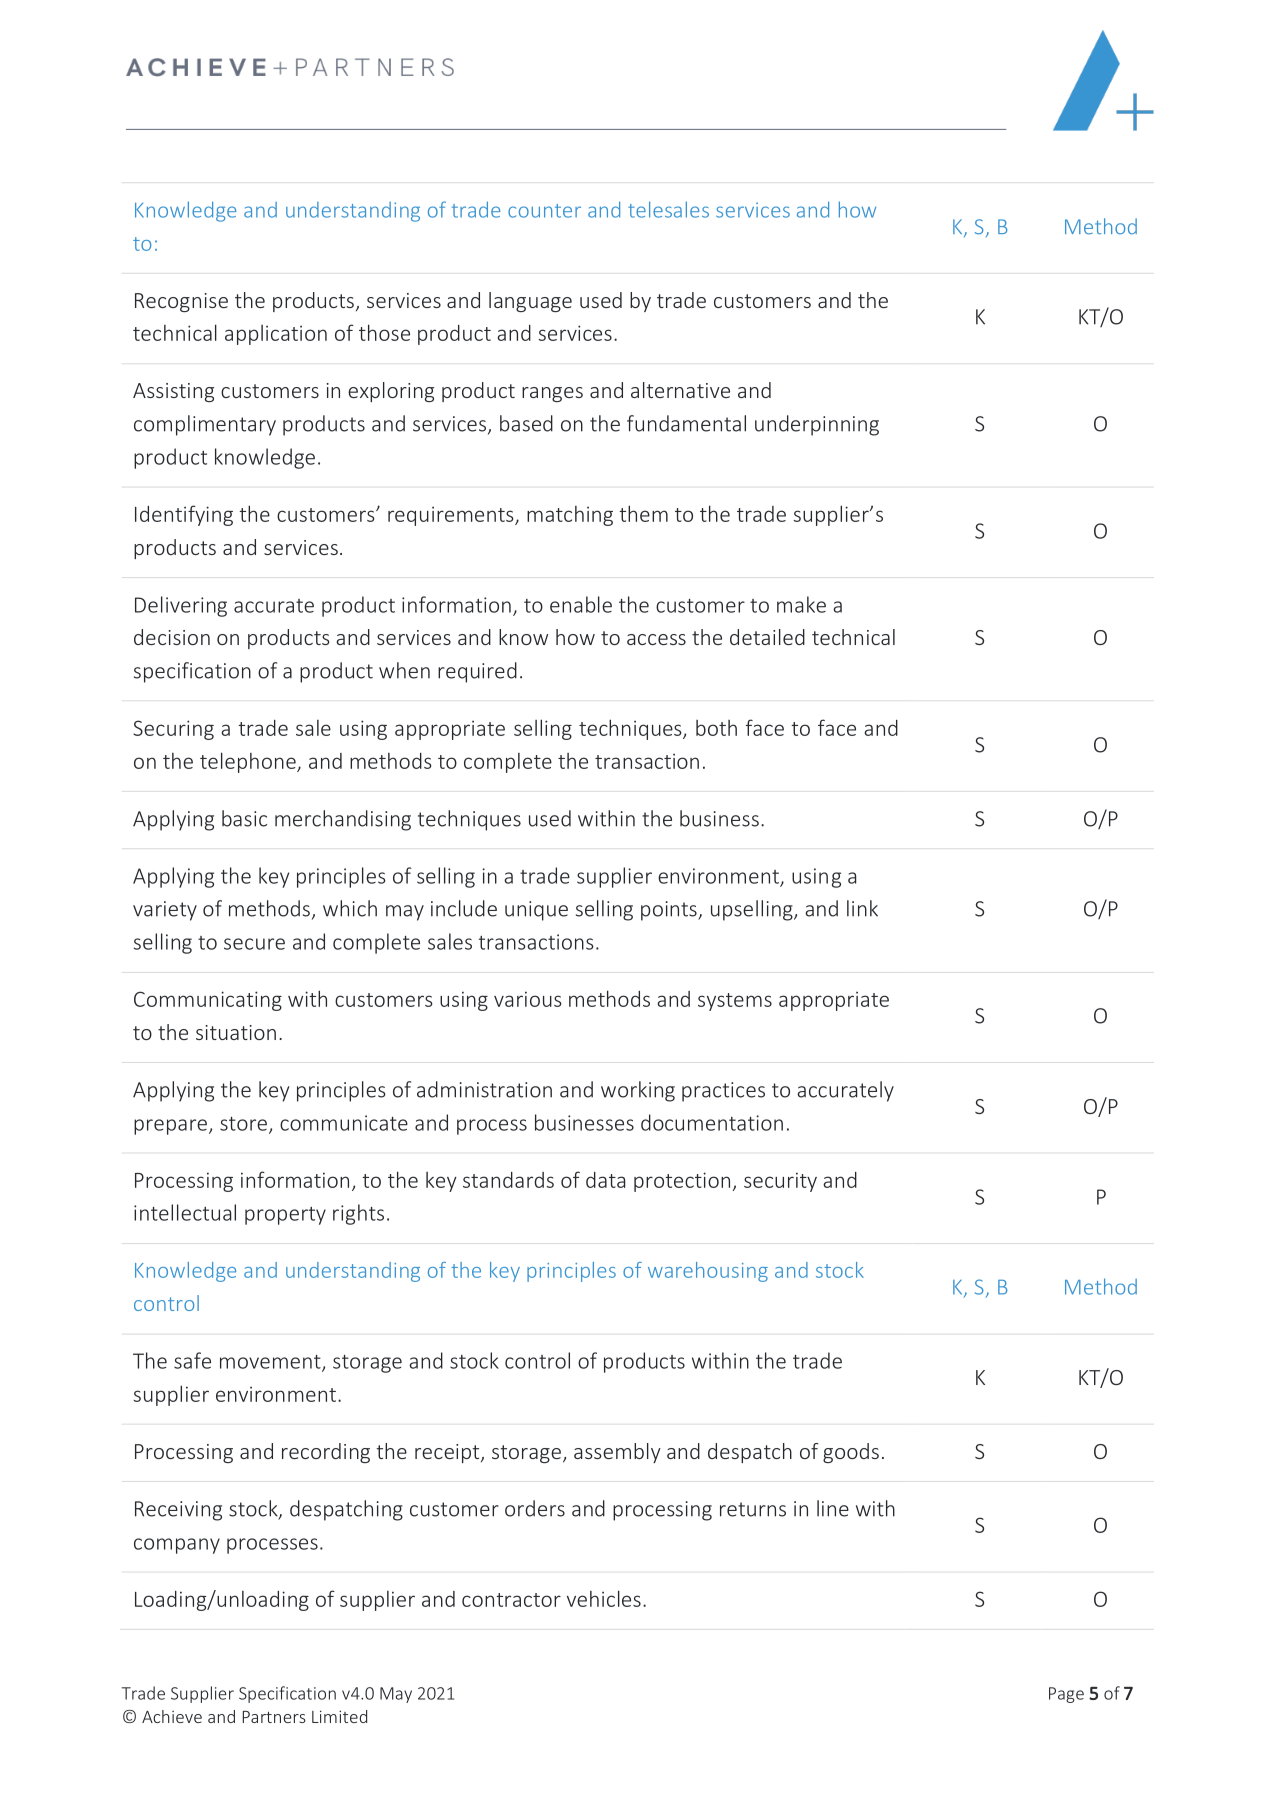 This image has height=1804, width=1275. I want to click on application, so click(276, 335).
